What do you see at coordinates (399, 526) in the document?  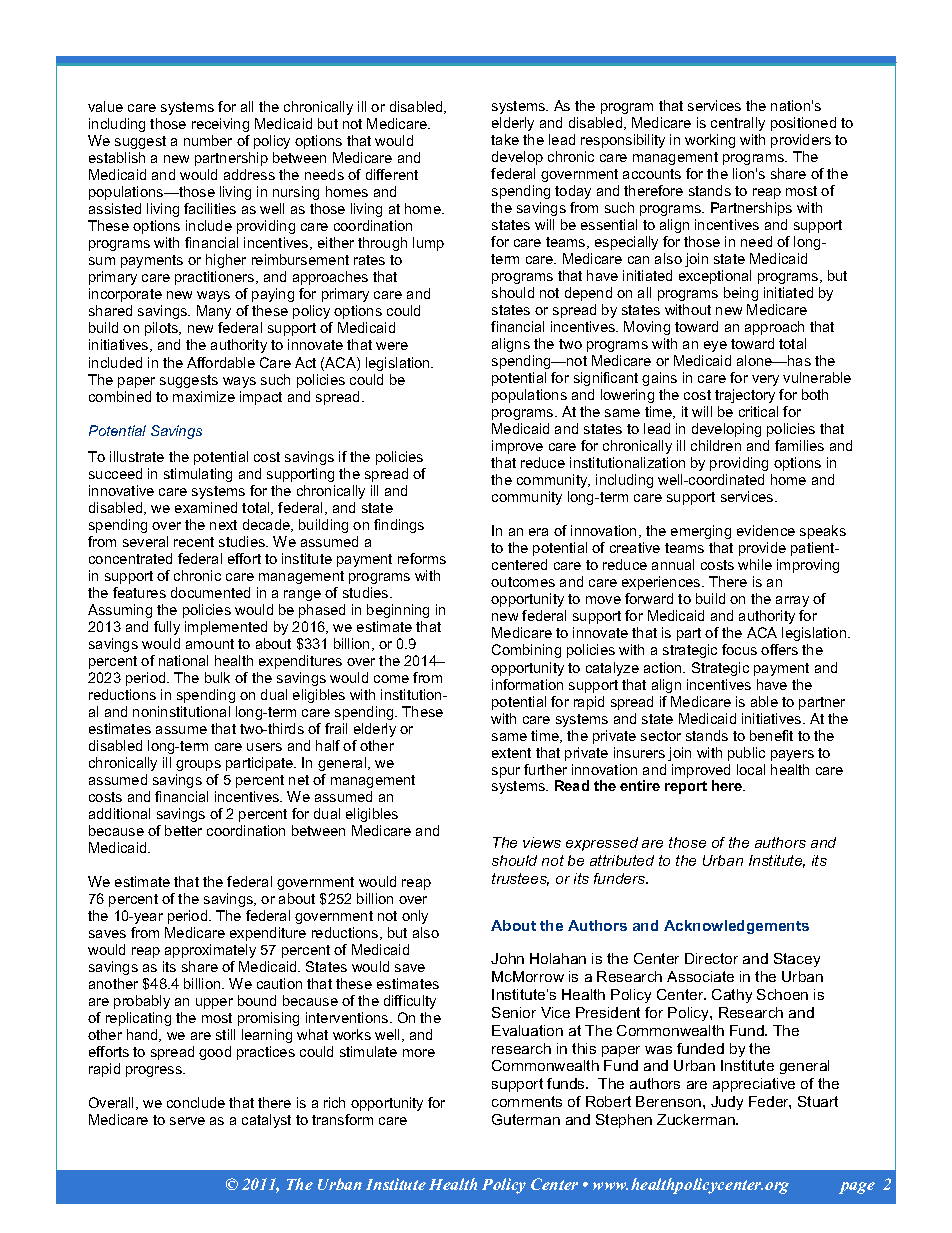 I see `findings` at bounding box center [399, 526].
